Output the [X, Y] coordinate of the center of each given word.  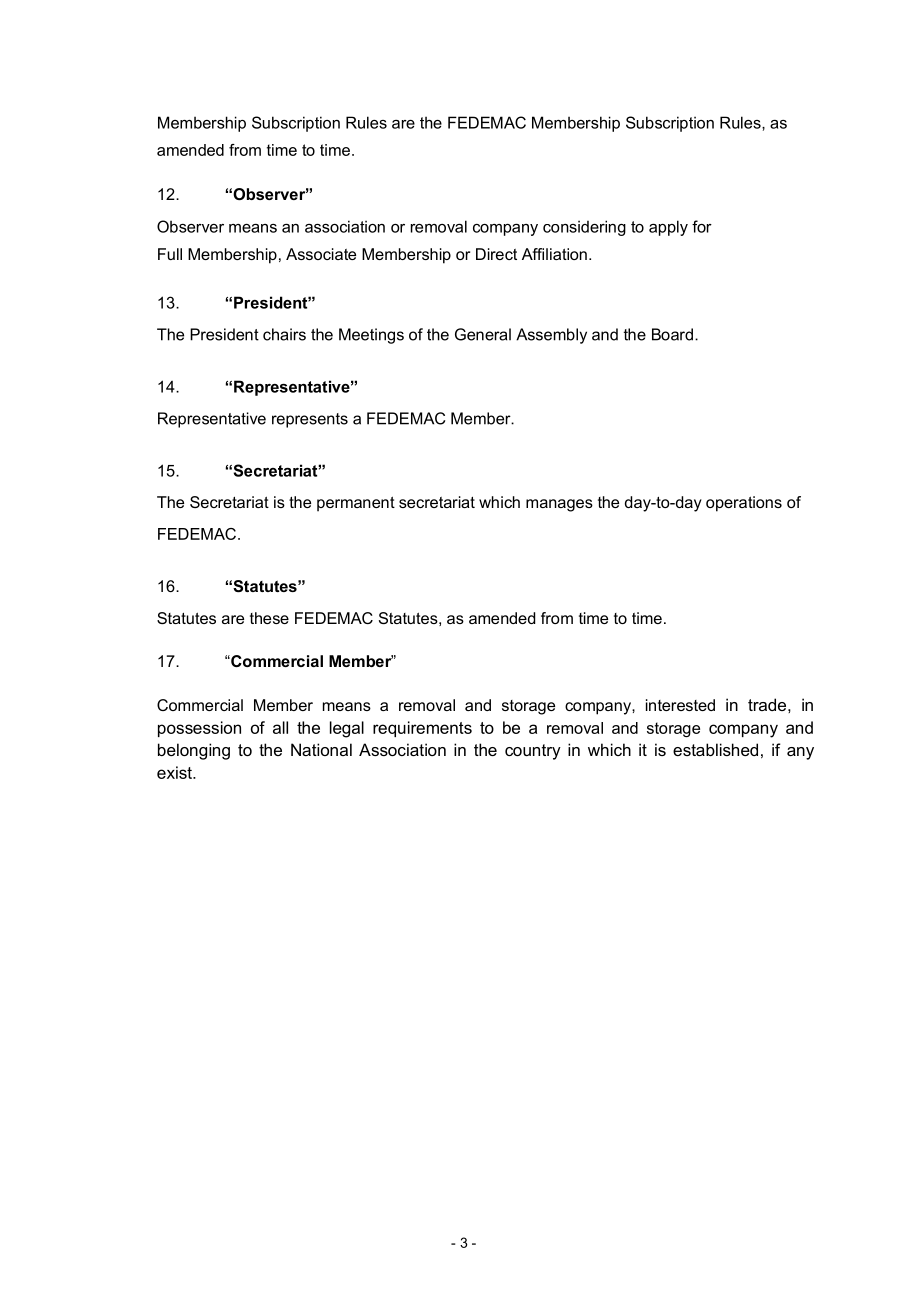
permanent [356, 504]
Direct [496, 254]
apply [668, 228]
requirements [422, 729]
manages [559, 505]
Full [170, 254]
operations [744, 504]
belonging [194, 751]
